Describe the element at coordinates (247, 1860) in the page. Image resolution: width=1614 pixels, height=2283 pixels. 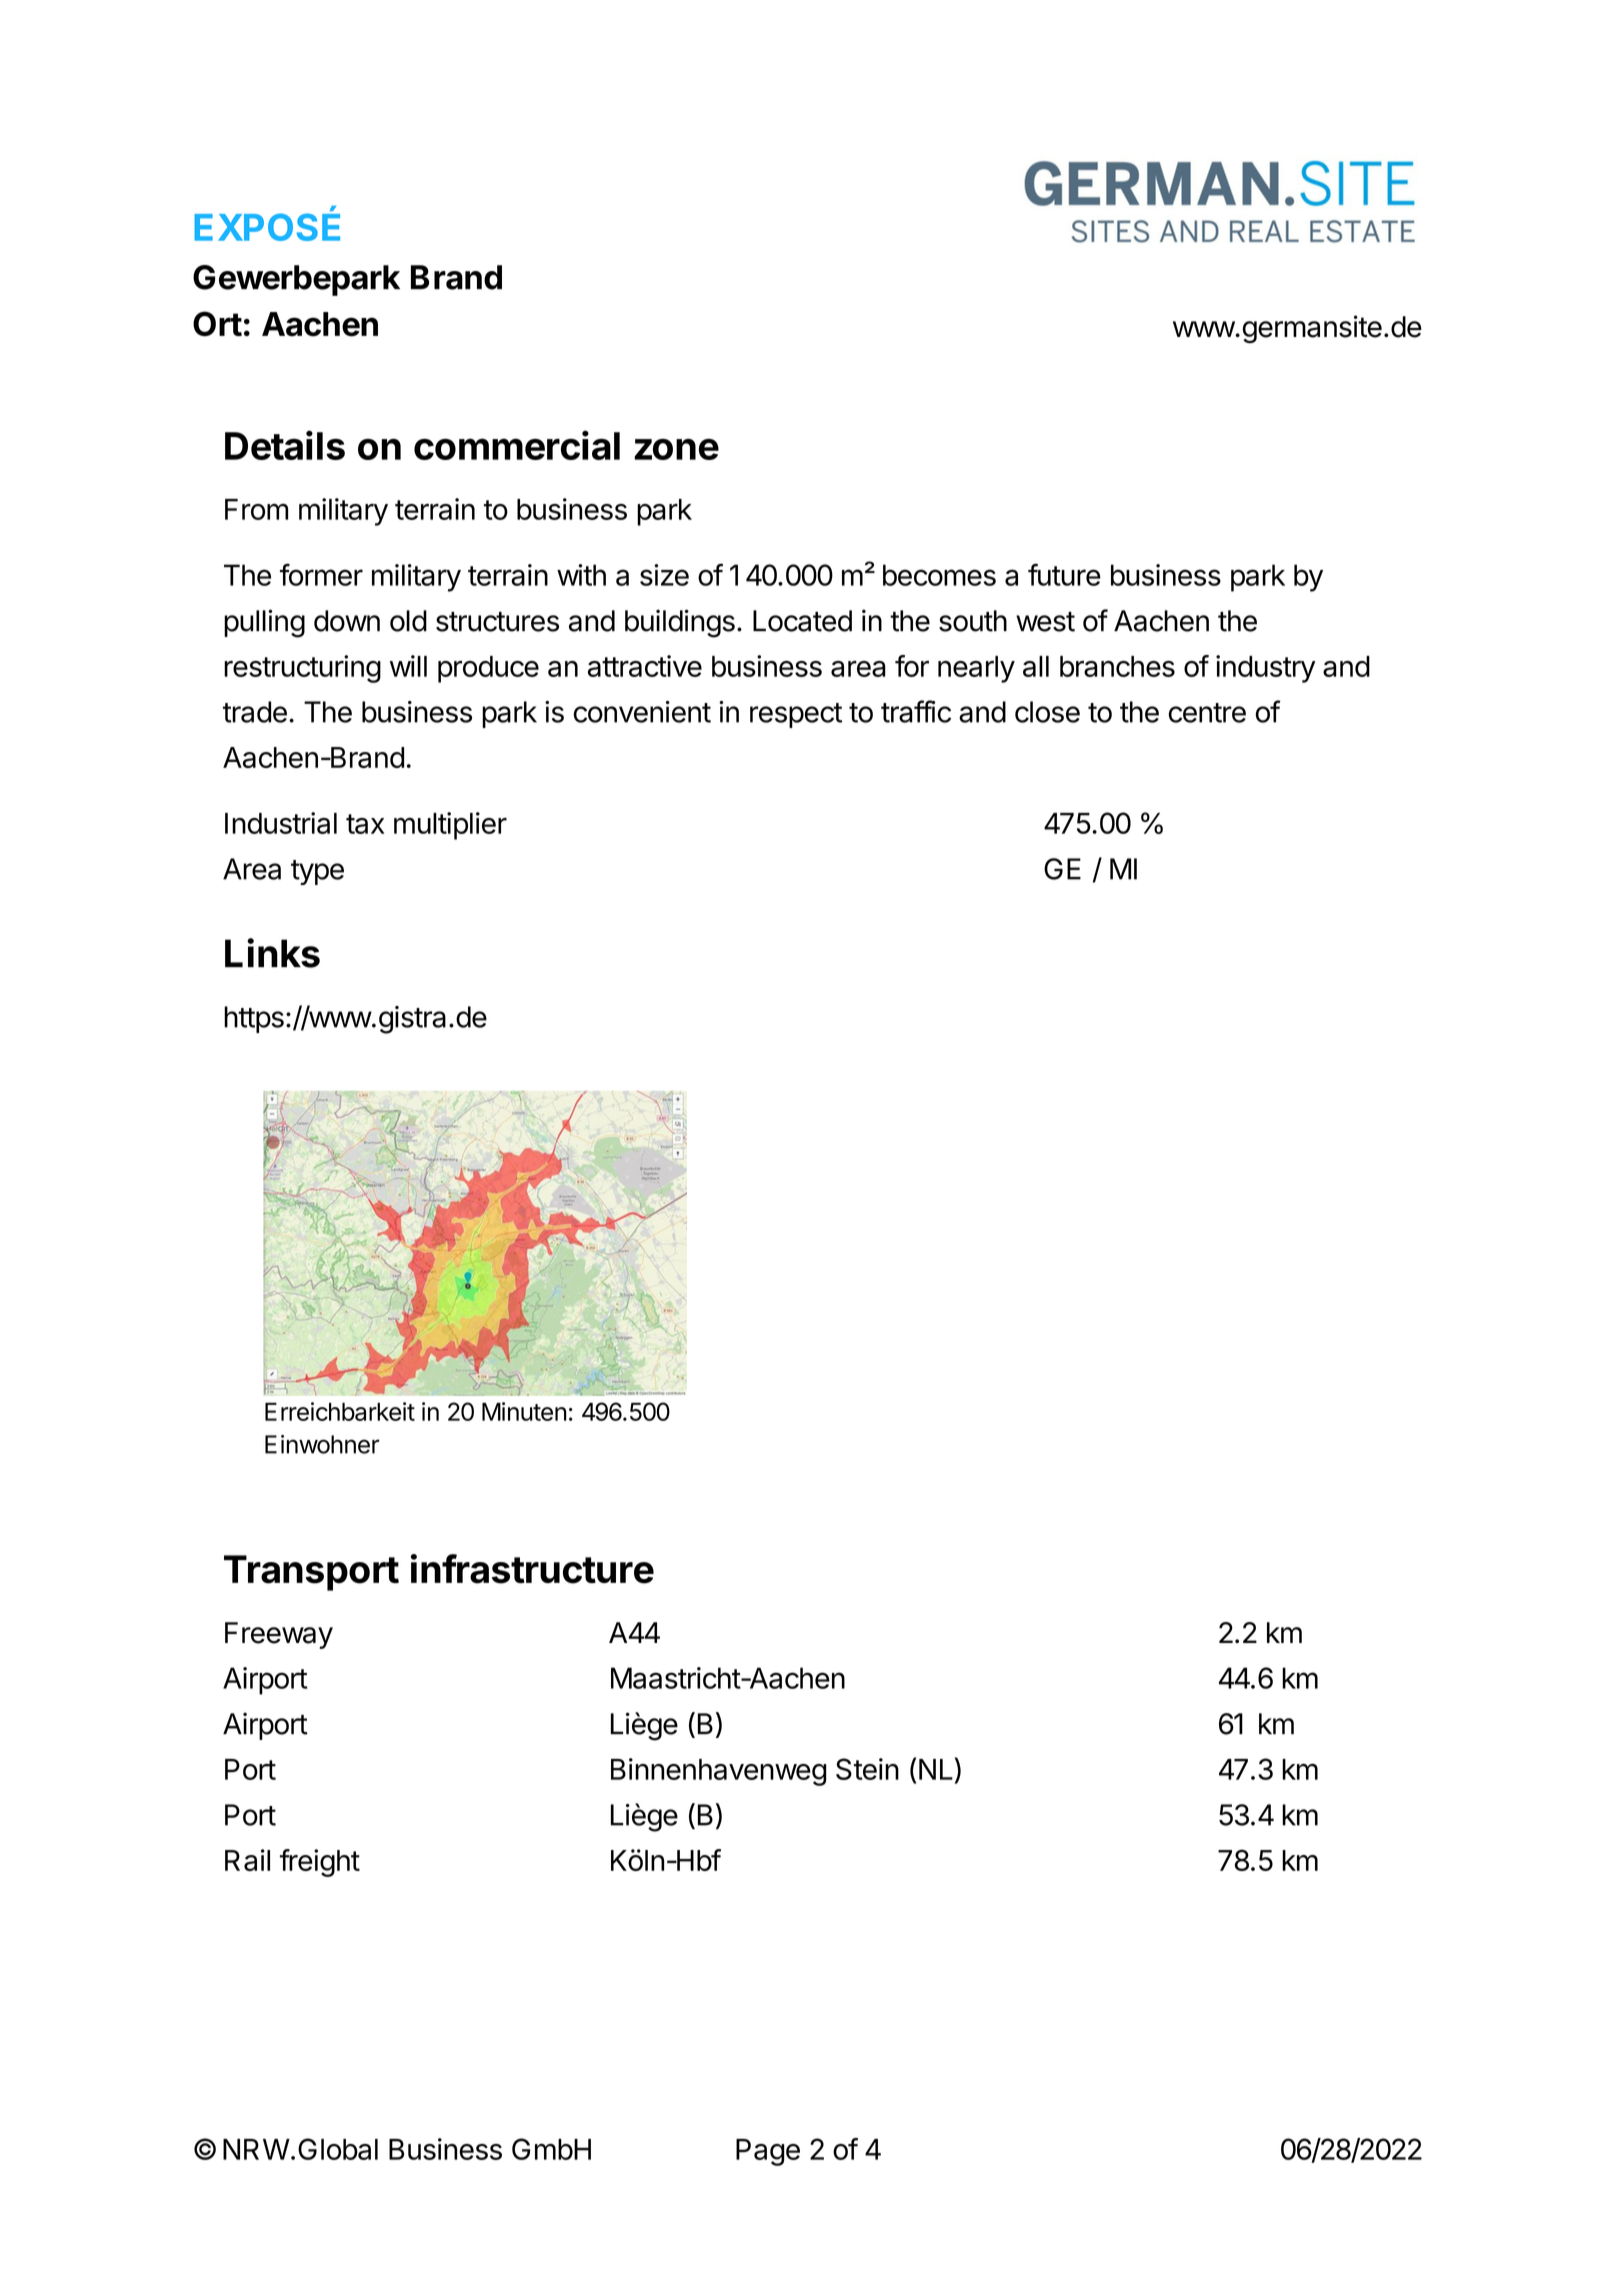
I see `Rail` at that location.
